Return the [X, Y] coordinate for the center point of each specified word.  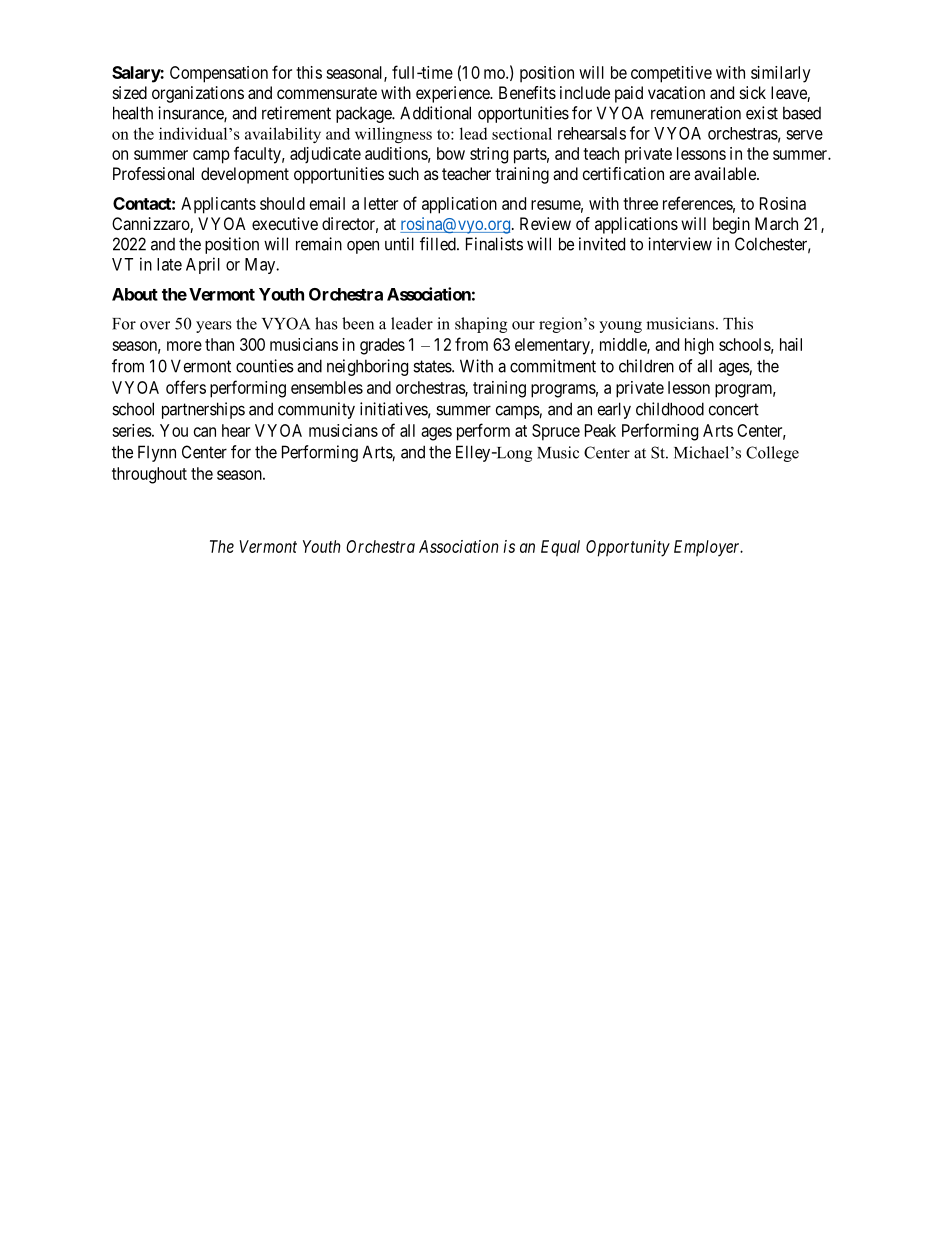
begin [731, 225]
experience [453, 94]
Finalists [494, 244]
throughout [149, 475]
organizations [198, 94]
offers [186, 387]
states [433, 366]
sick [753, 92]
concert [734, 409]
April [203, 265]
